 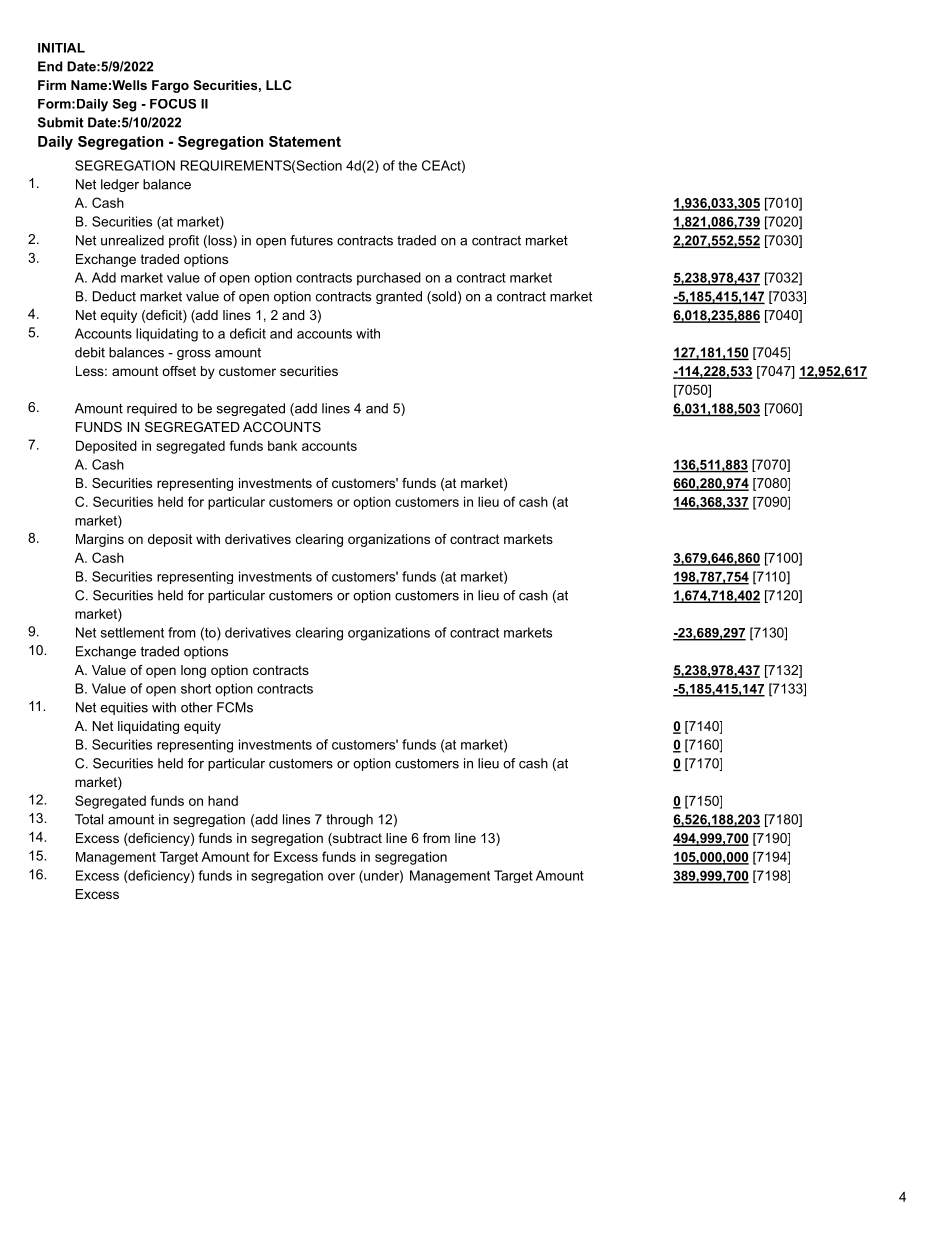 What do you see at coordinates (223, 800) in the screenshot?
I see `hand` at bounding box center [223, 800].
